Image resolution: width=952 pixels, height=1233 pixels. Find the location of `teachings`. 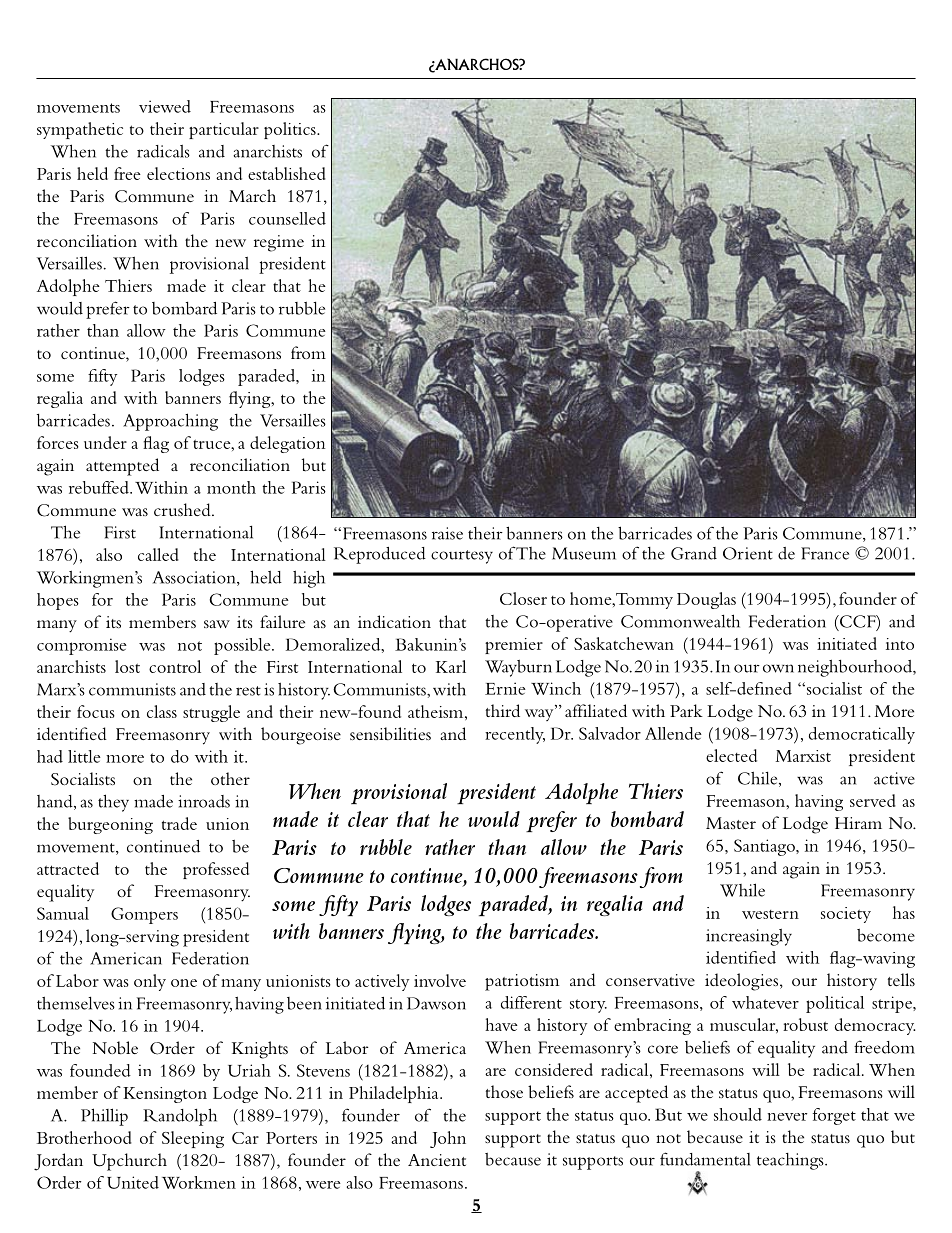

teachings is located at coordinates (791, 1161).
